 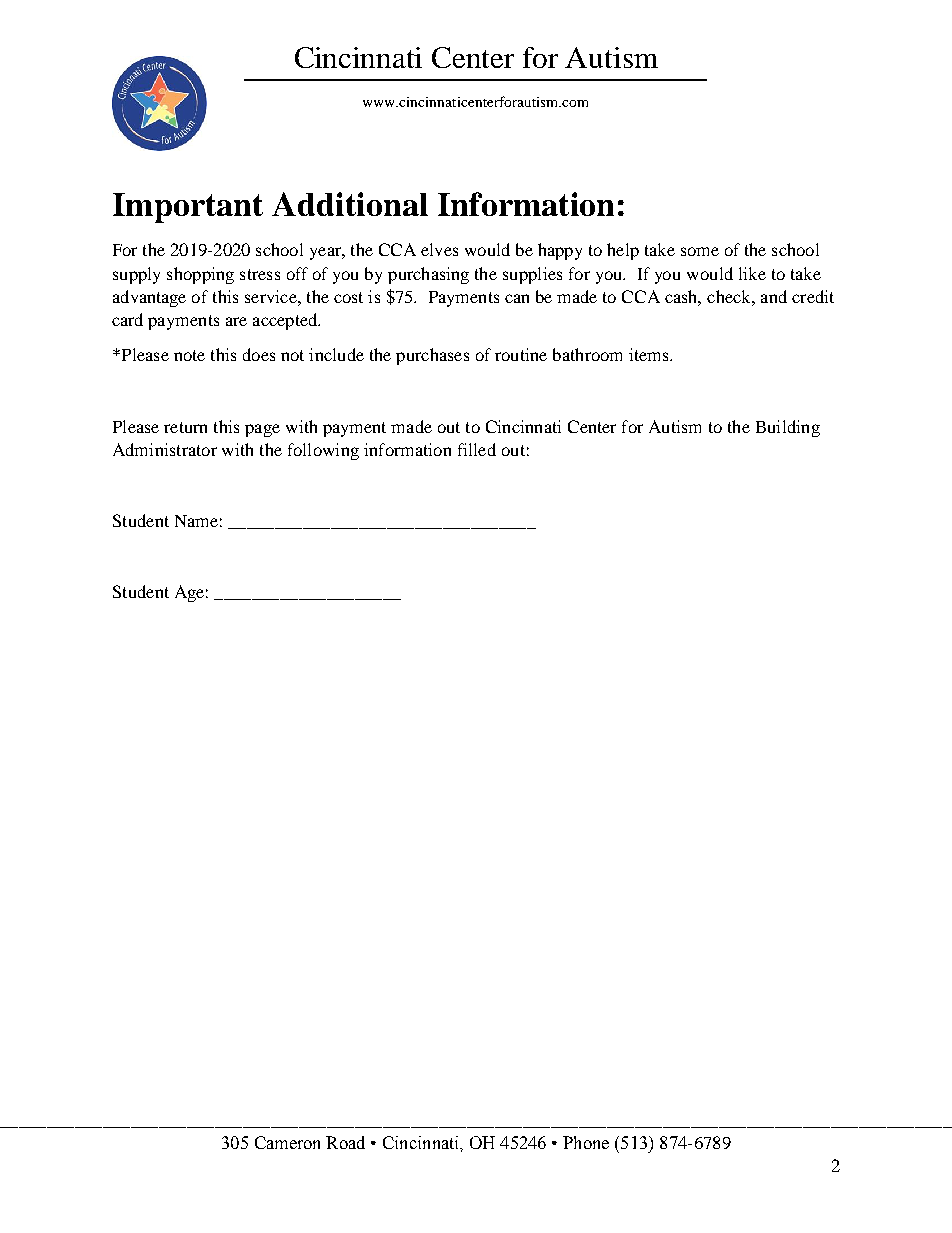 What do you see at coordinates (287, 1142) in the screenshot?
I see `Cameron` at bounding box center [287, 1142].
